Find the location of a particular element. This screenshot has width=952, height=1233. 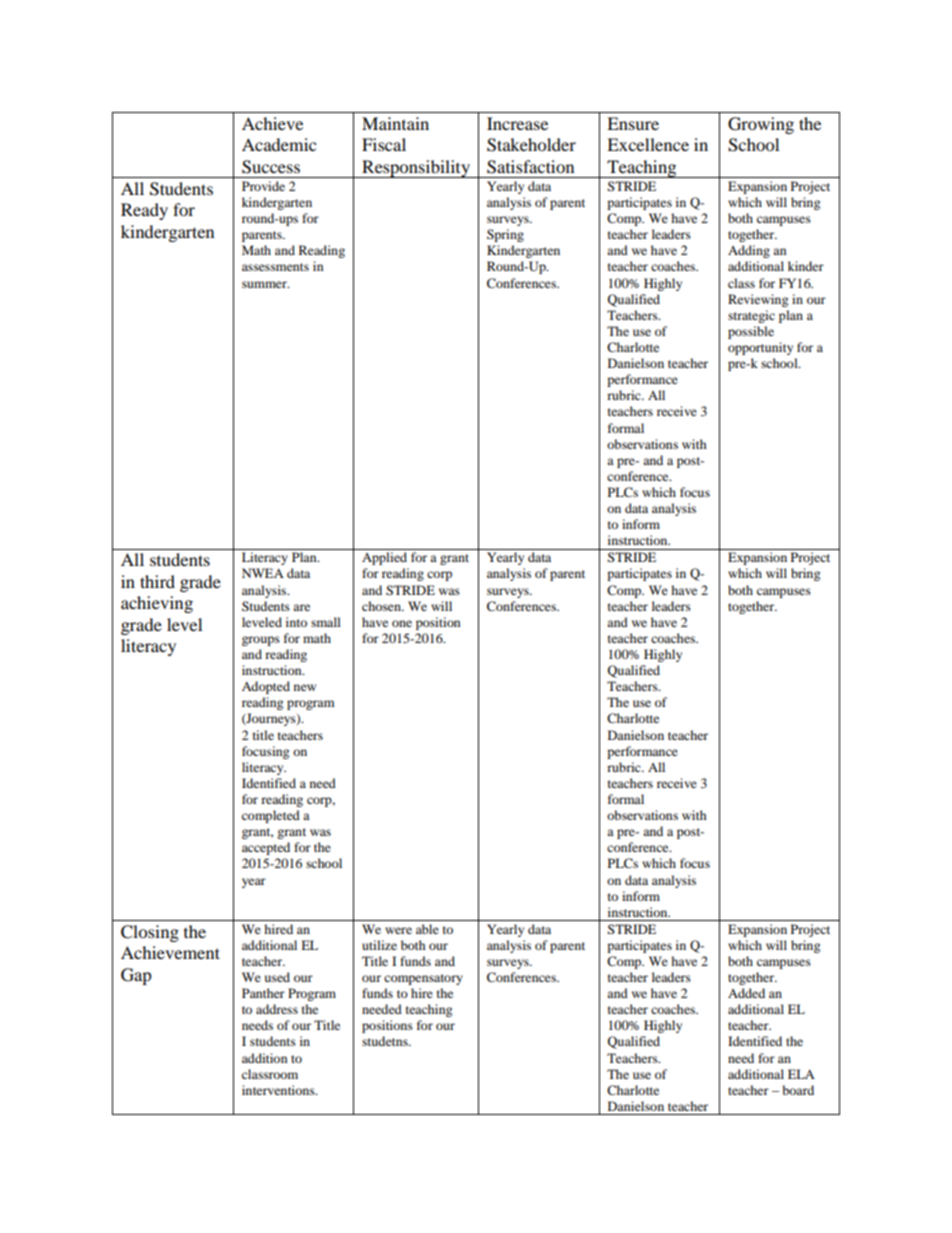

Growing is located at coordinates (761, 125).
